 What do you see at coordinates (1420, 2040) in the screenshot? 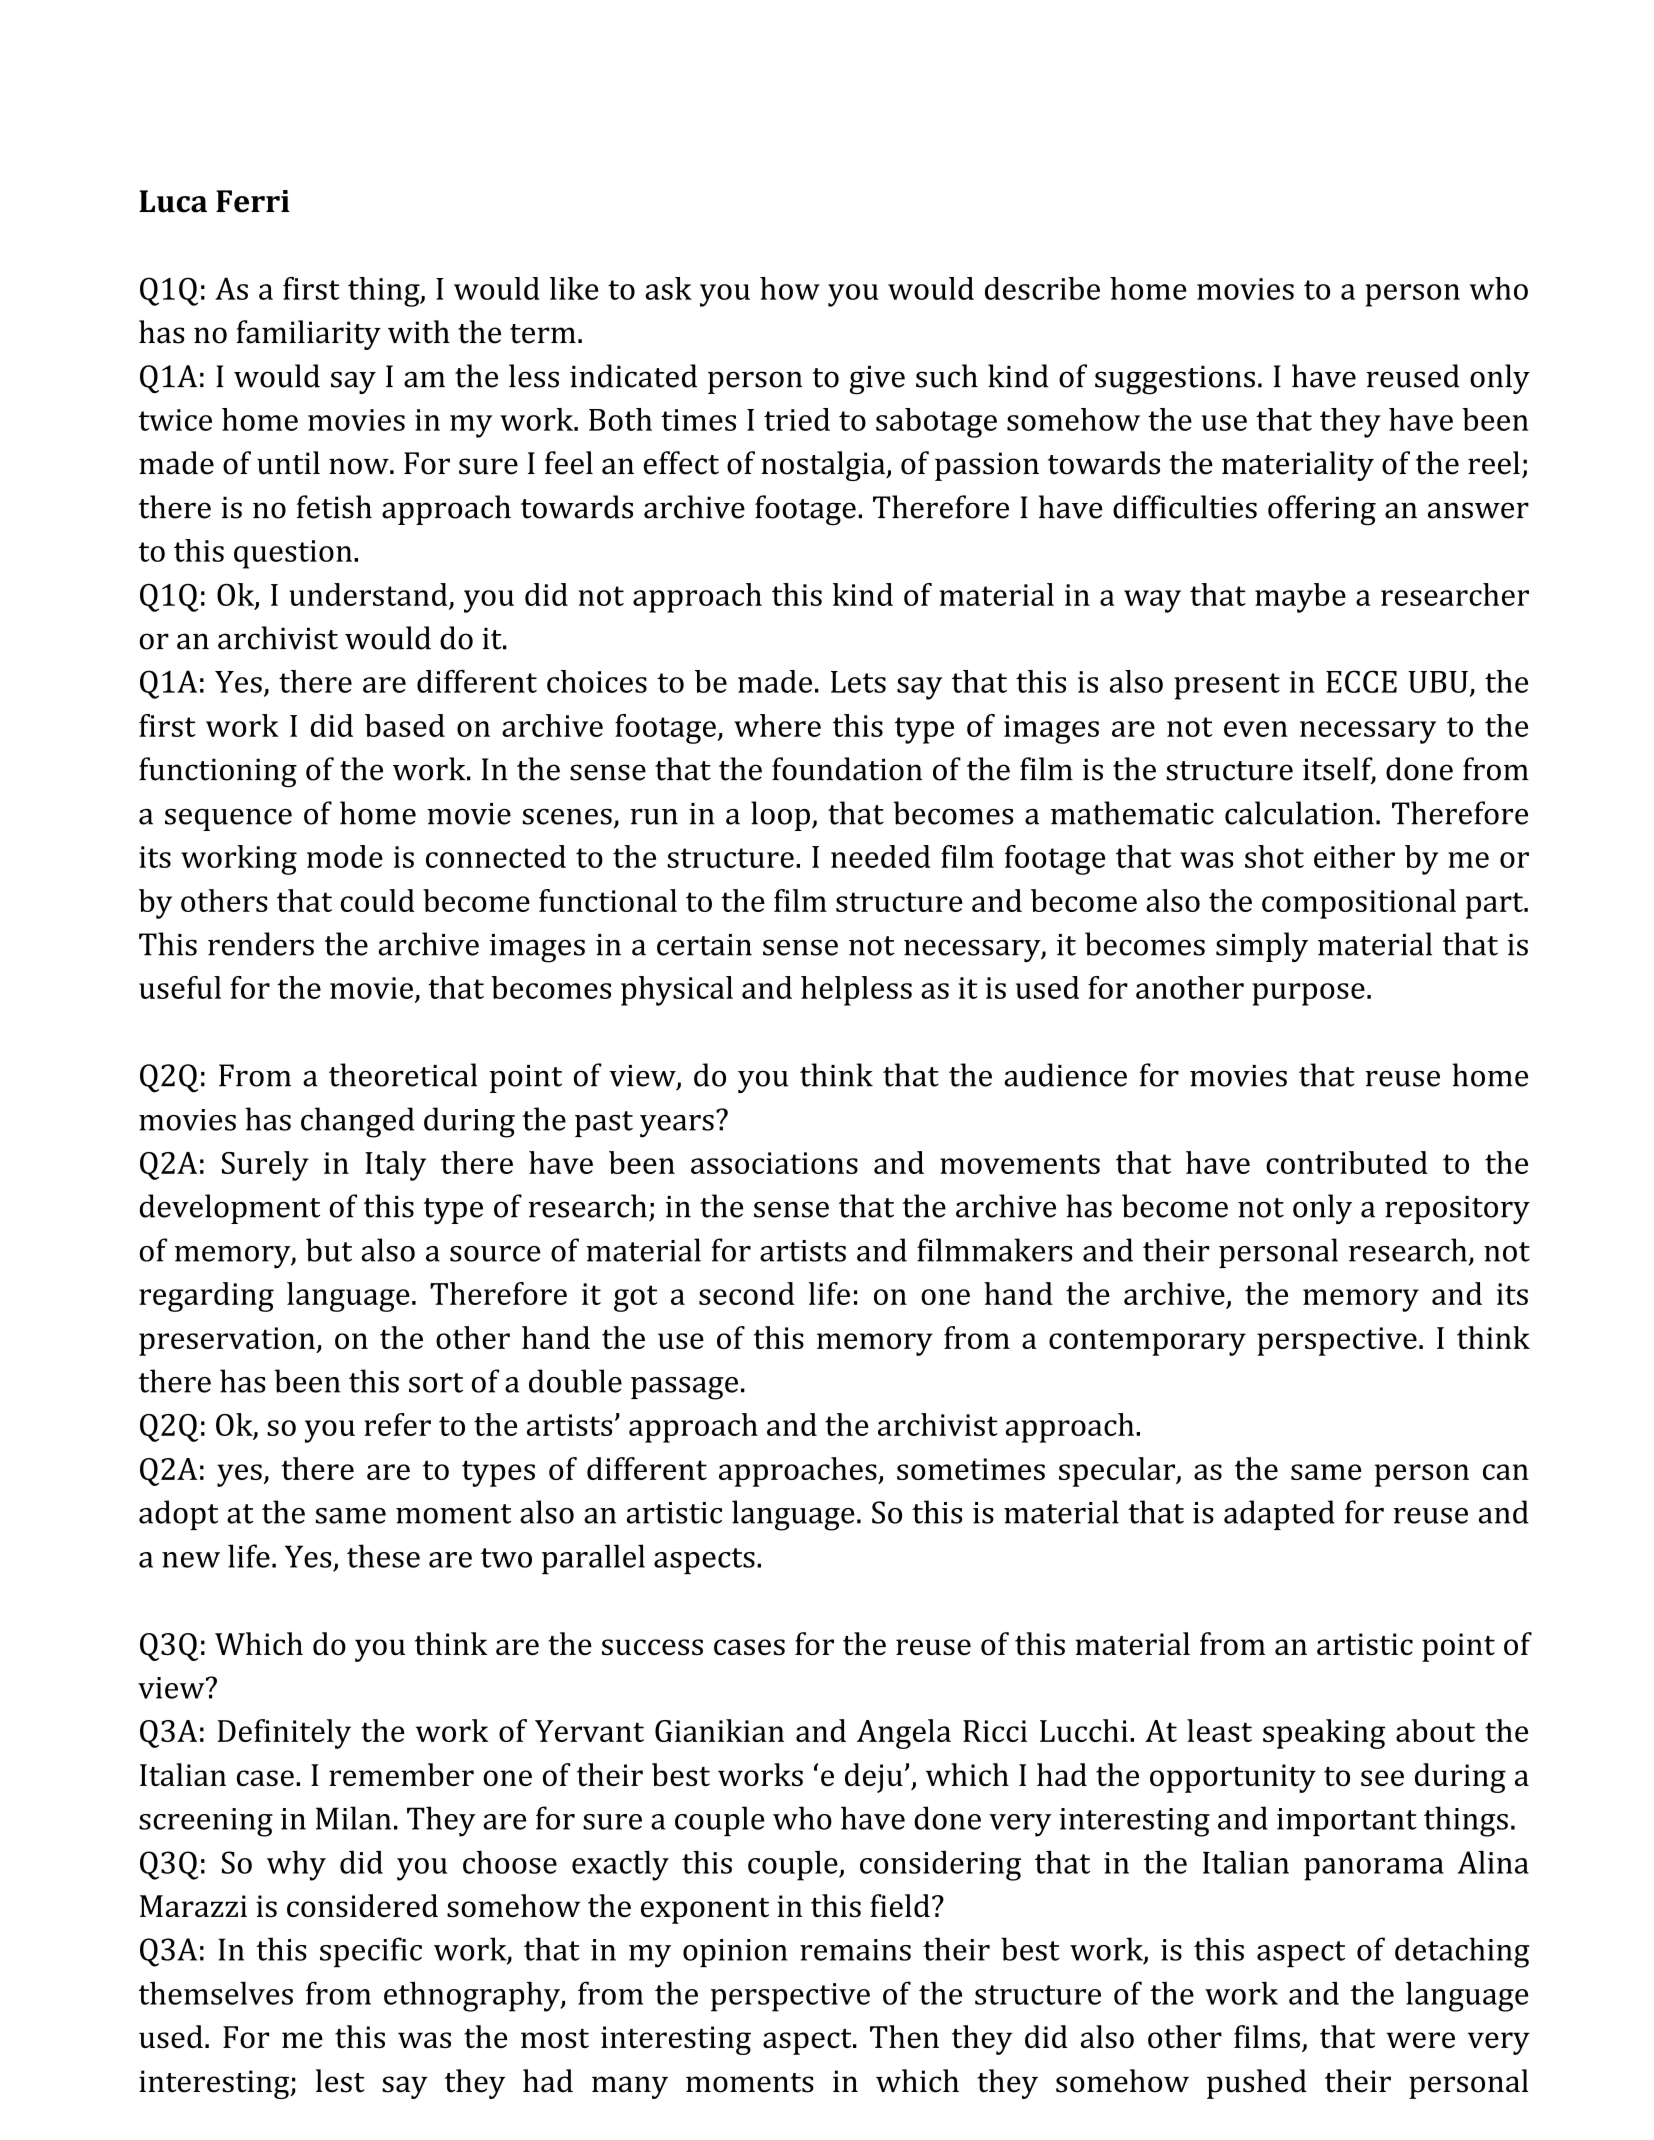
I see `were` at bounding box center [1420, 2040].
